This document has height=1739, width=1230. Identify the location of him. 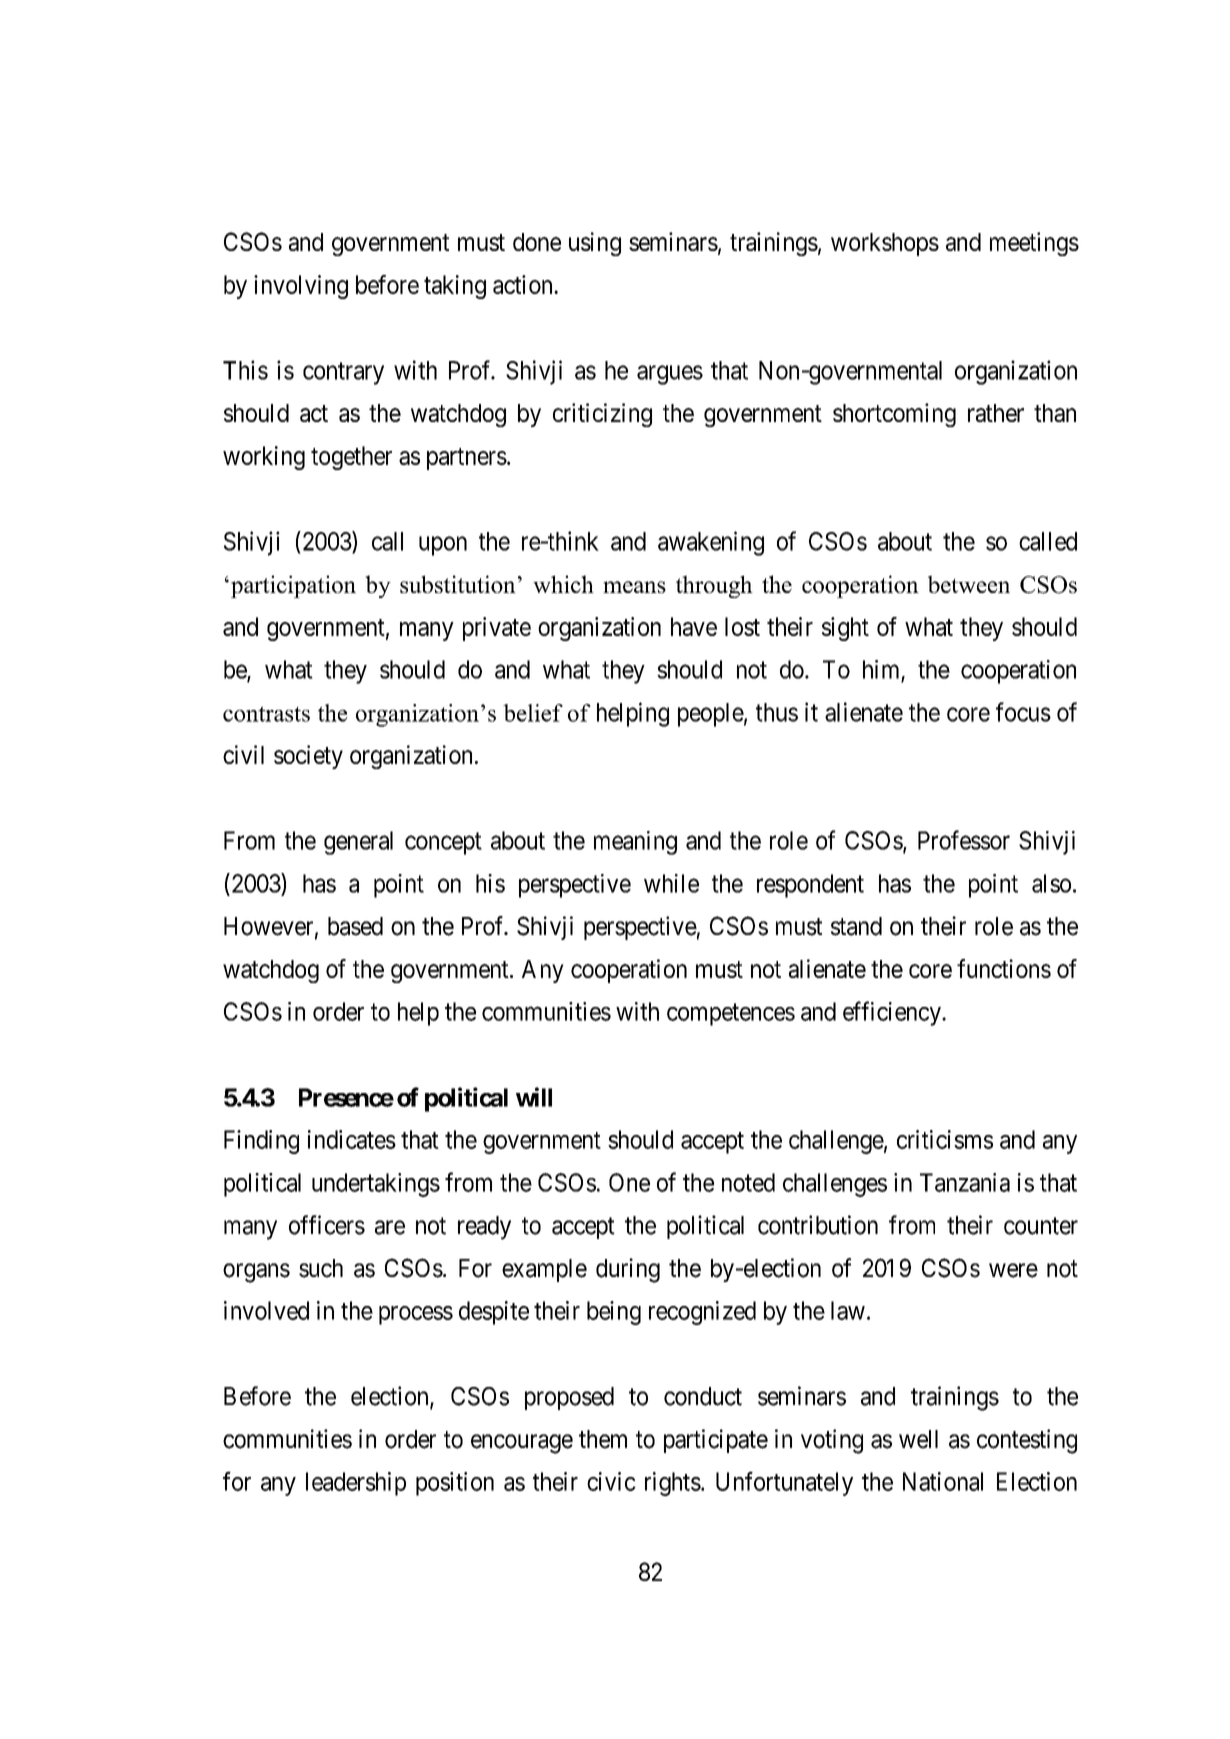
(881, 669).
